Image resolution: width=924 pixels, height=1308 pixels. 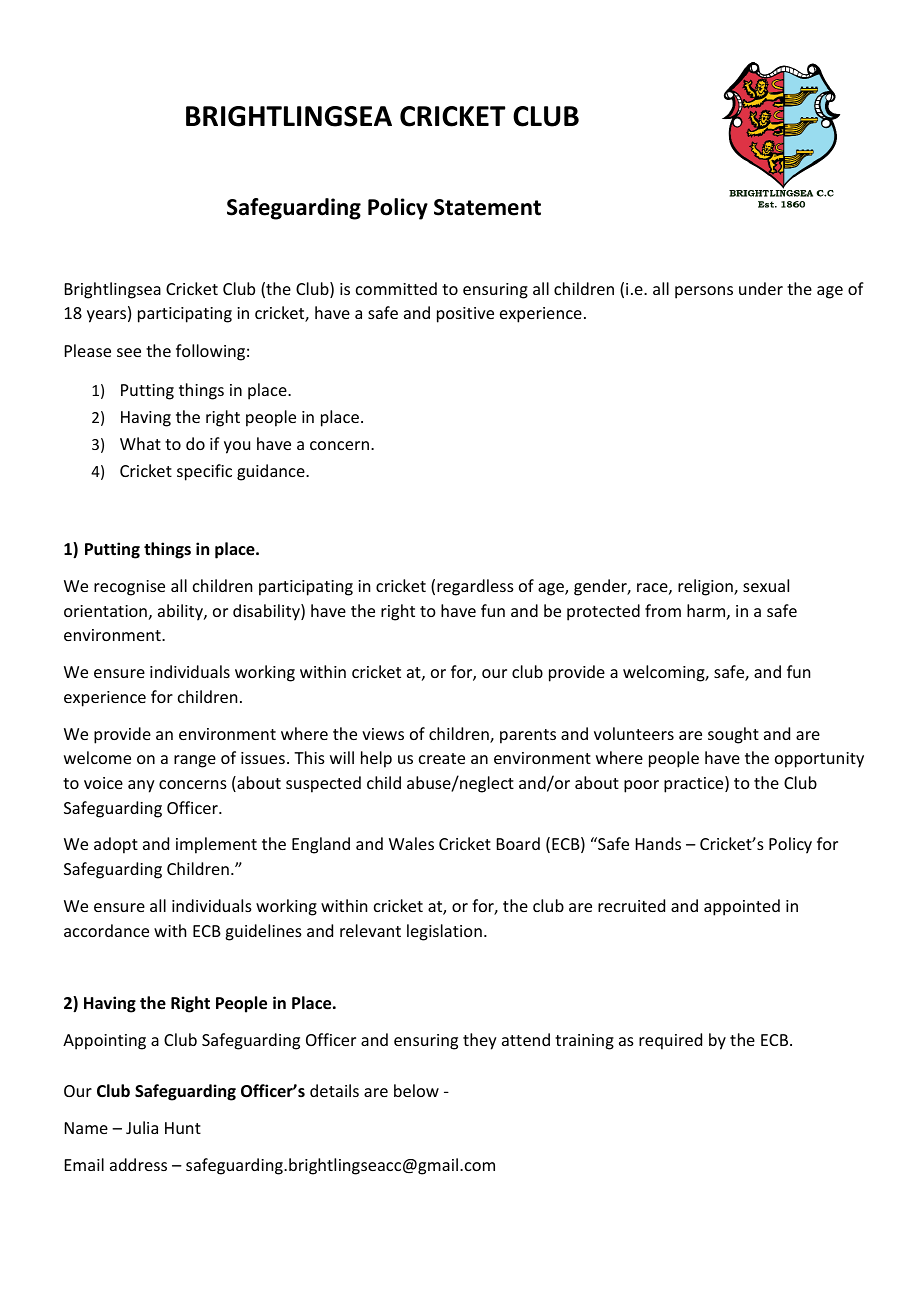 I want to click on under, so click(x=761, y=288).
